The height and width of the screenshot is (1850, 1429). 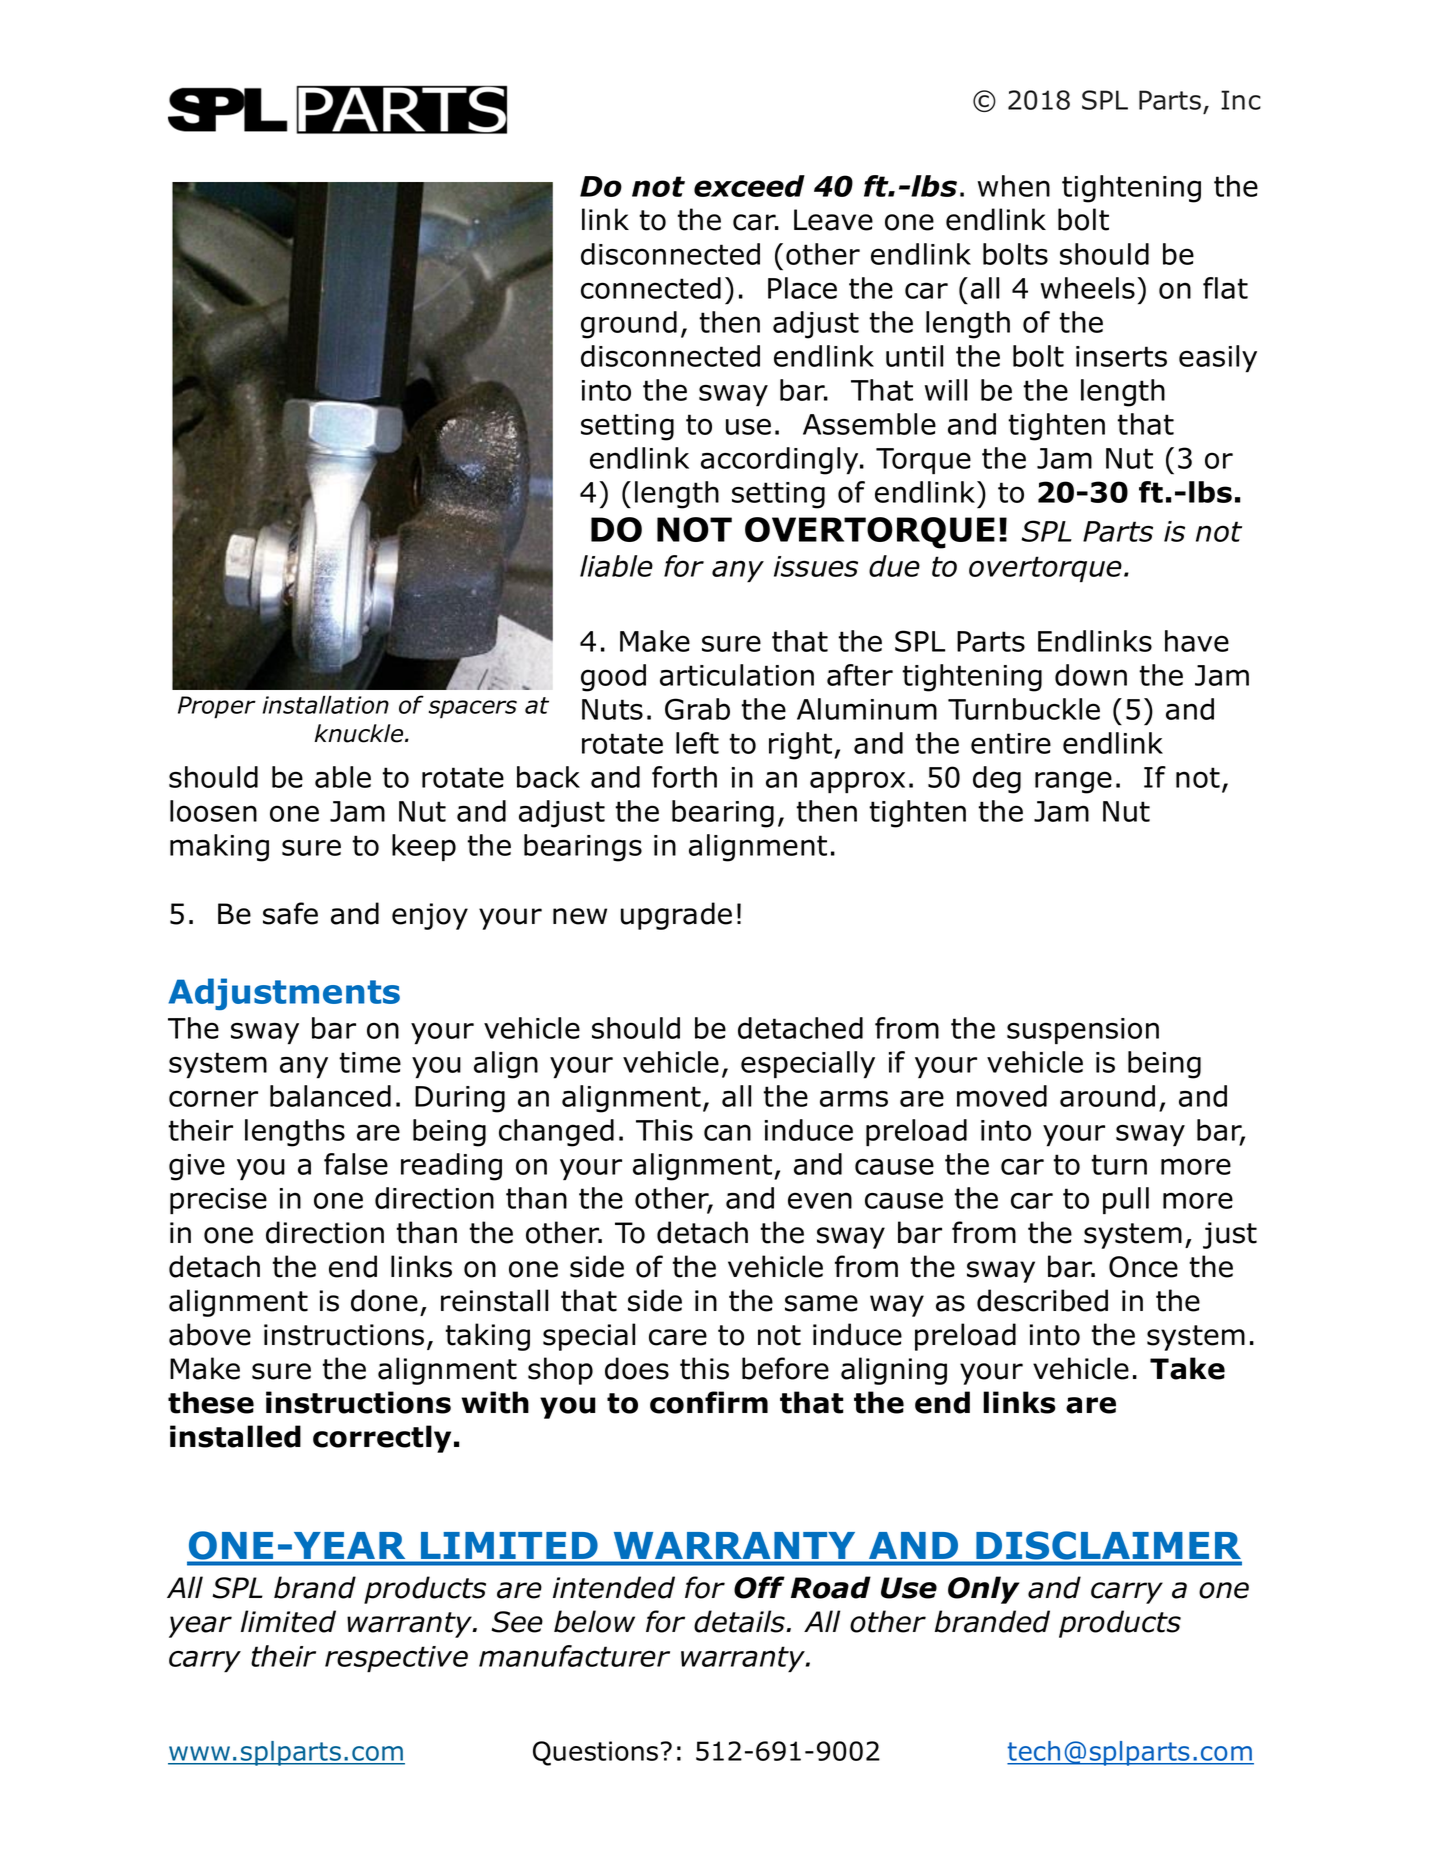 I want to click on respective, so click(x=396, y=1659).
